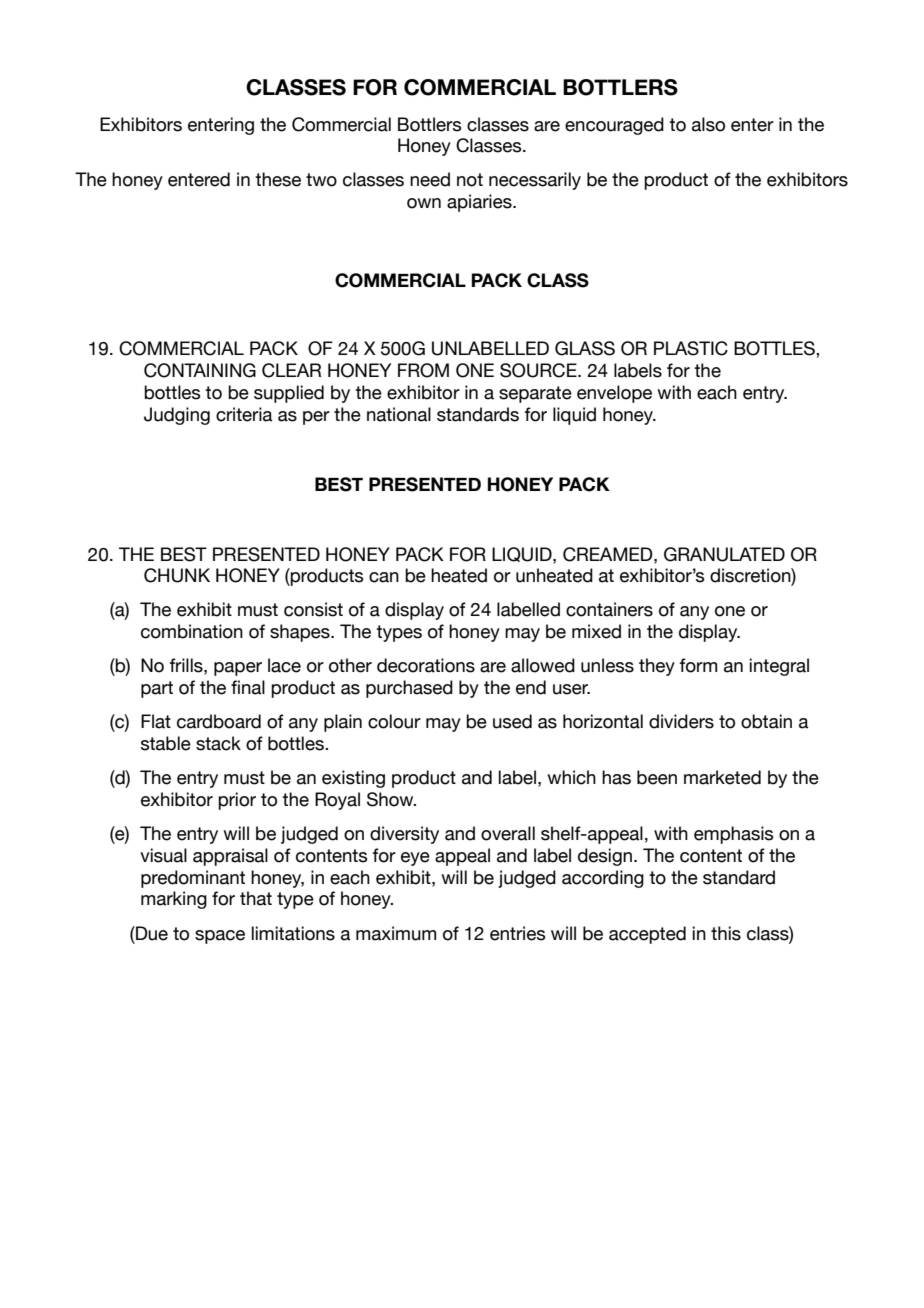 The image size is (924, 1308). Describe the element at coordinates (278, 179) in the image. I see `these` at that location.
